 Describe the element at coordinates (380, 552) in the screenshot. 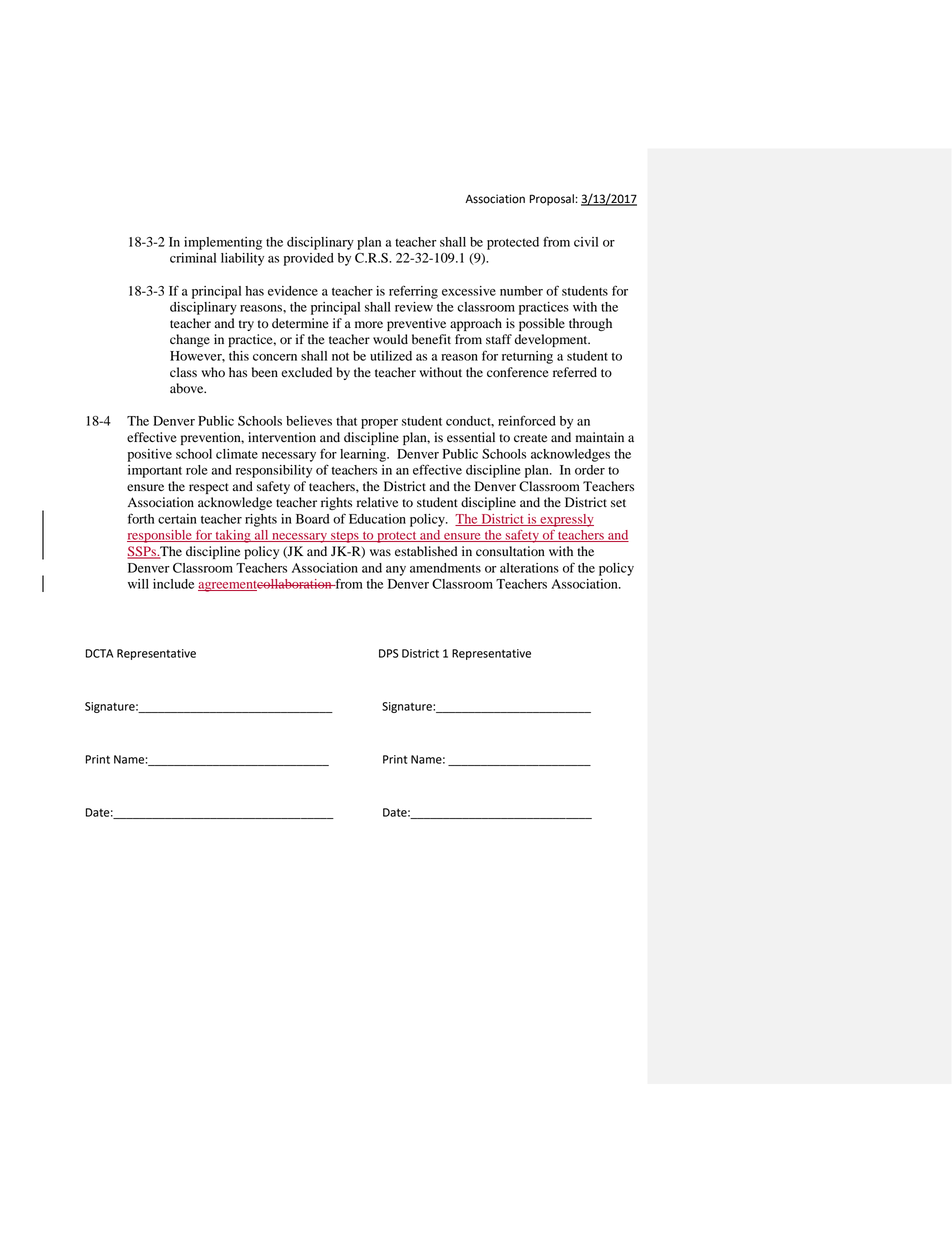

I see `was` at that location.
